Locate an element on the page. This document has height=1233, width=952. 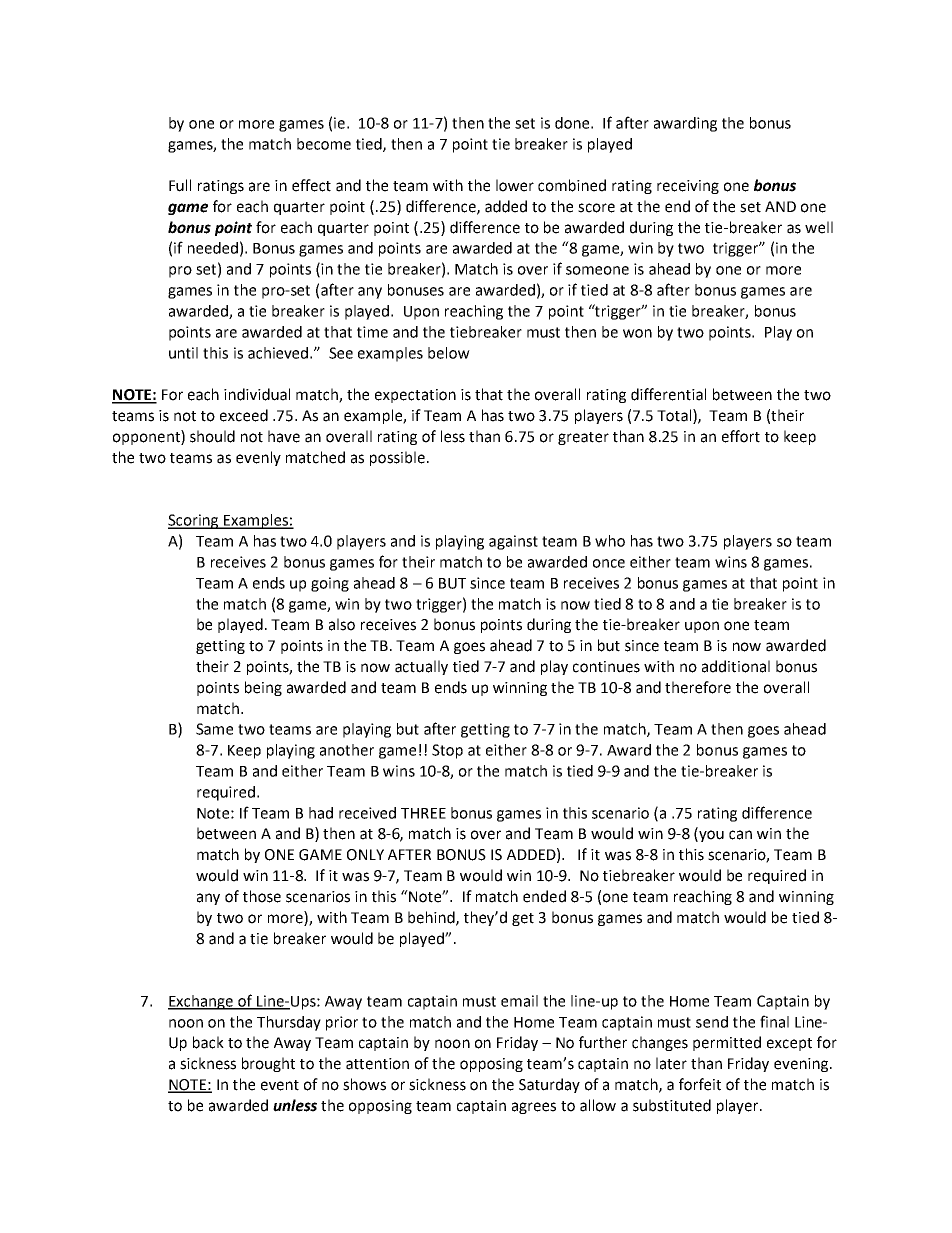
being is located at coordinates (263, 688).
